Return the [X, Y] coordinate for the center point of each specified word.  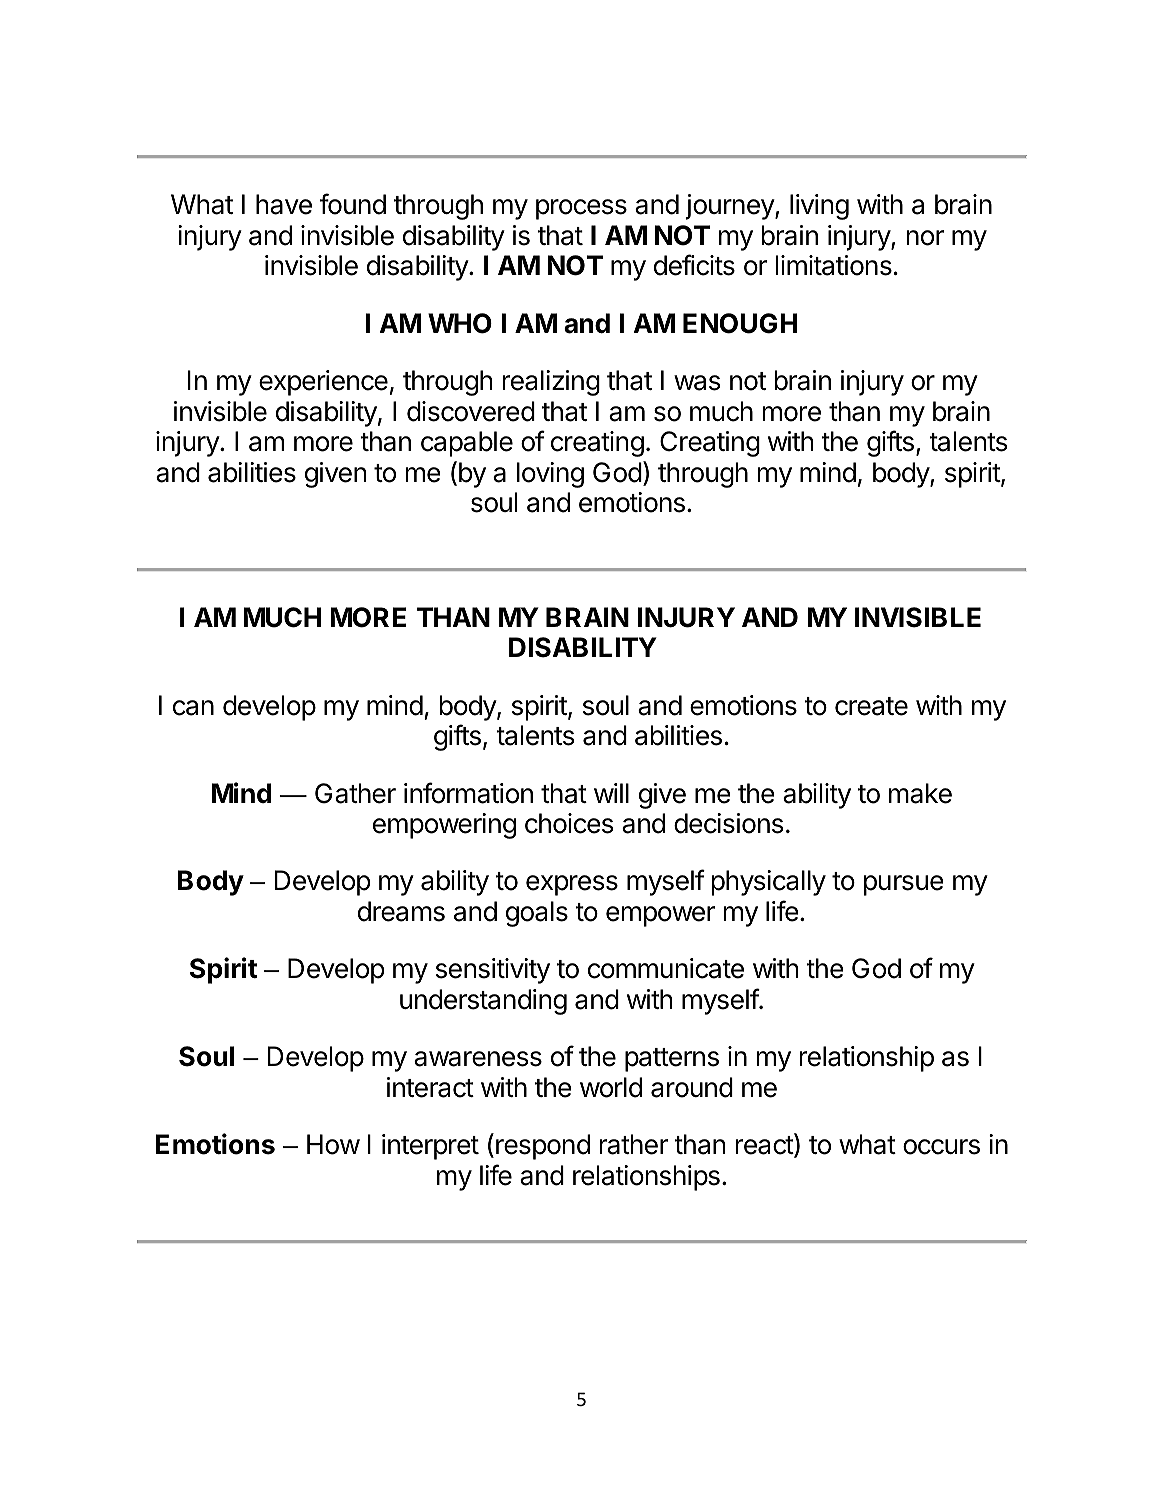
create [871, 706]
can [193, 708]
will [611, 793]
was [697, 383]
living [819, 207]
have [284, 204]
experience [323, 383]
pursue [904, 885]
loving [550, 475]
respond [543, 1147]
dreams [401, 911]
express [572, 885]
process [581, 209]
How [333, 1144]
